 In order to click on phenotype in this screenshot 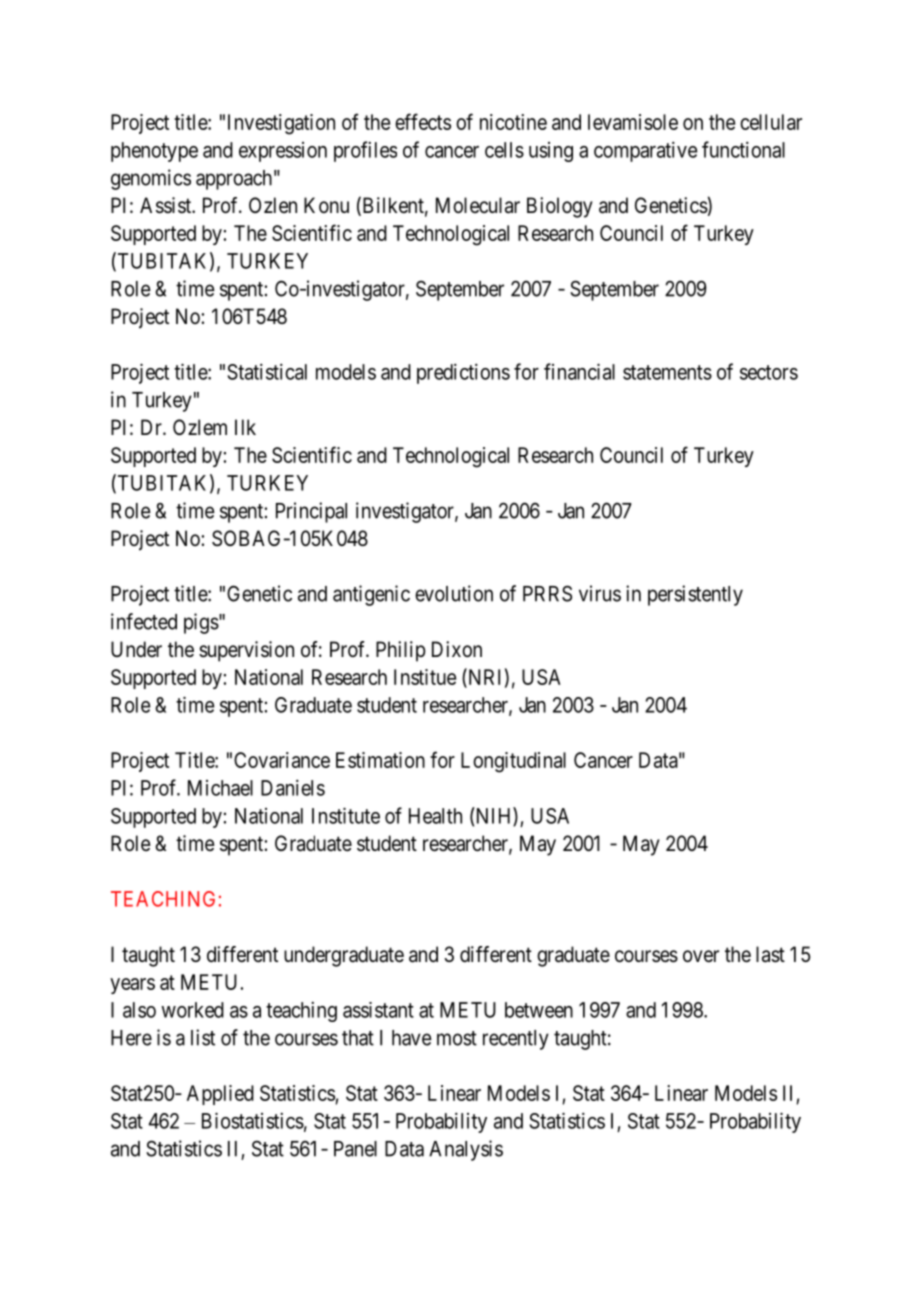, I will do `click(154, 152)`.
